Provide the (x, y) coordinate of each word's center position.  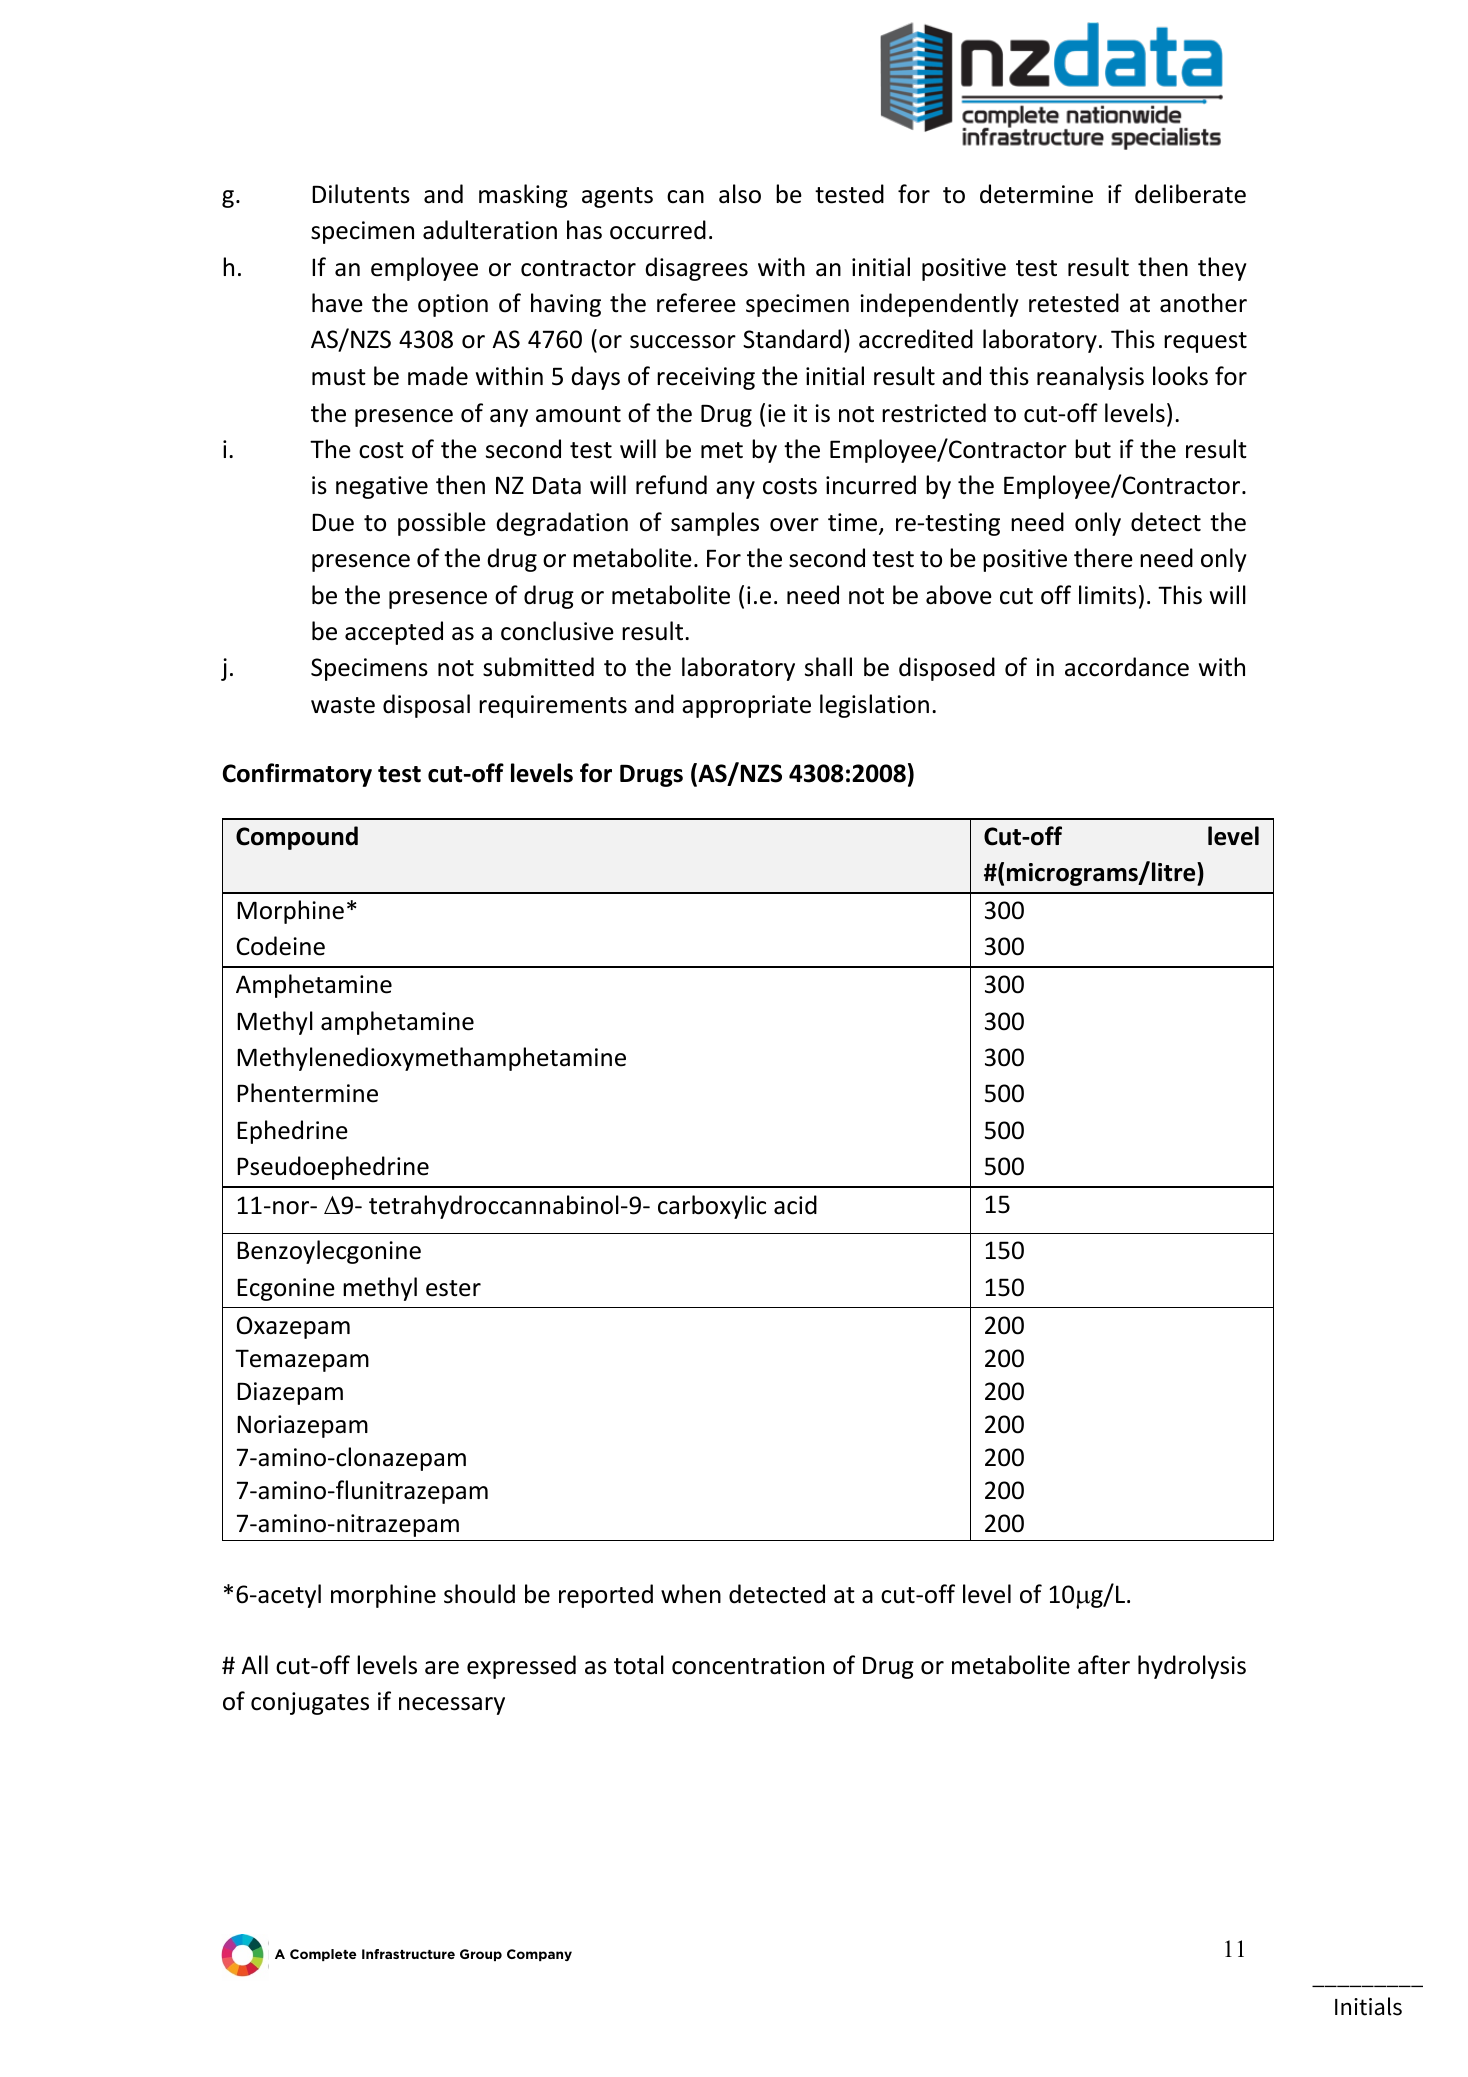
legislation (874, 706)
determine (1036, 194)
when (691, 1594)
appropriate (746, 706)
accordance (1127, 667)
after (1104, 1665)
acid (795, 1205)
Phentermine (307, 1093)
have (337, 303)
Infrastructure (408, 1954)
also (740, 194)
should (479, 1594)
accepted (394, 633)
